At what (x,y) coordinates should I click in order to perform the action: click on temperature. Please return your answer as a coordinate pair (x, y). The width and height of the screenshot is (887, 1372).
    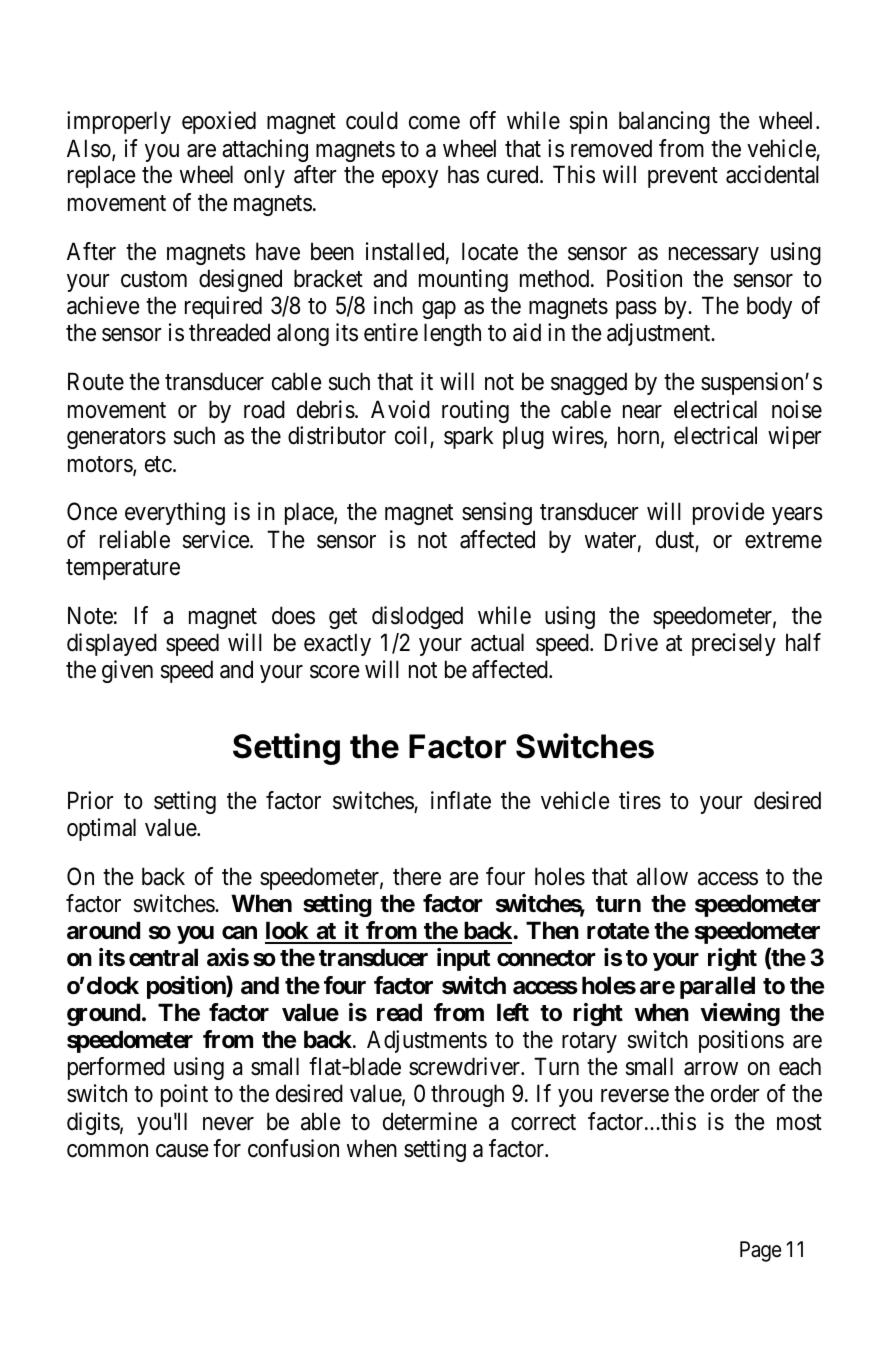
    Looking at the image, I should click on (123, 570).
